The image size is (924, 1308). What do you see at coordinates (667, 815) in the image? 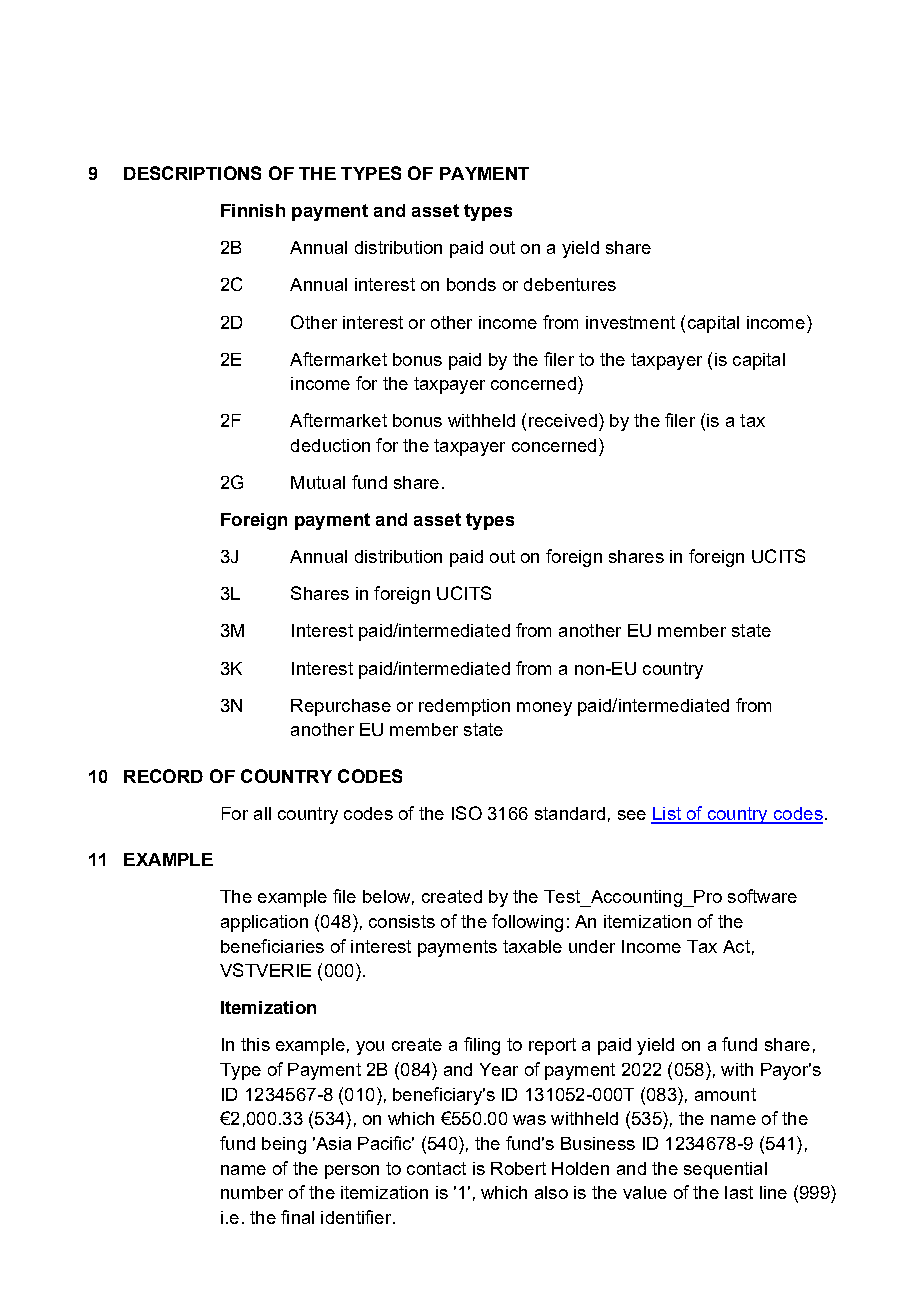
I see `List` at bounding box center [667, 815].
